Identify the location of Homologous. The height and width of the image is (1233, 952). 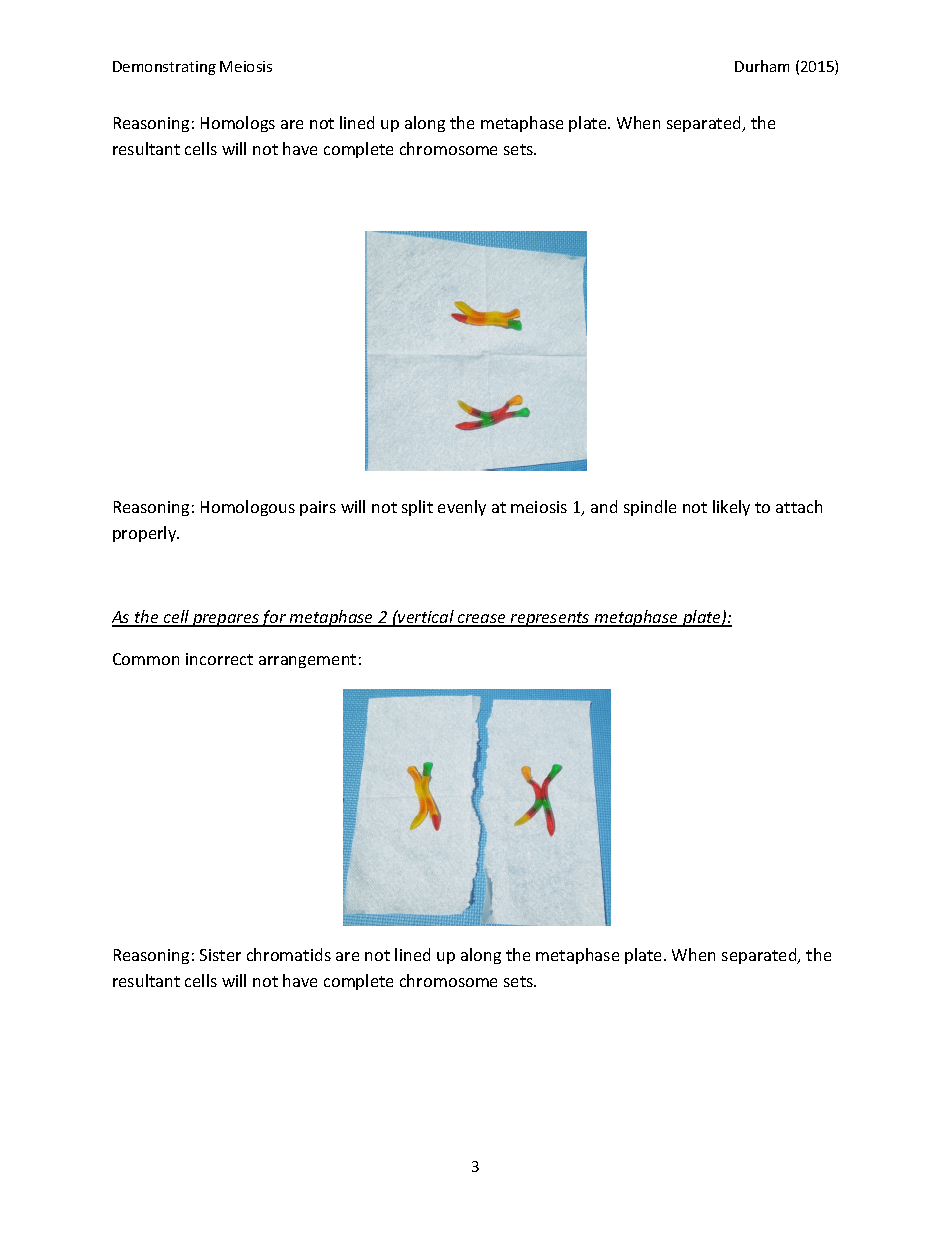
(248, 508).
